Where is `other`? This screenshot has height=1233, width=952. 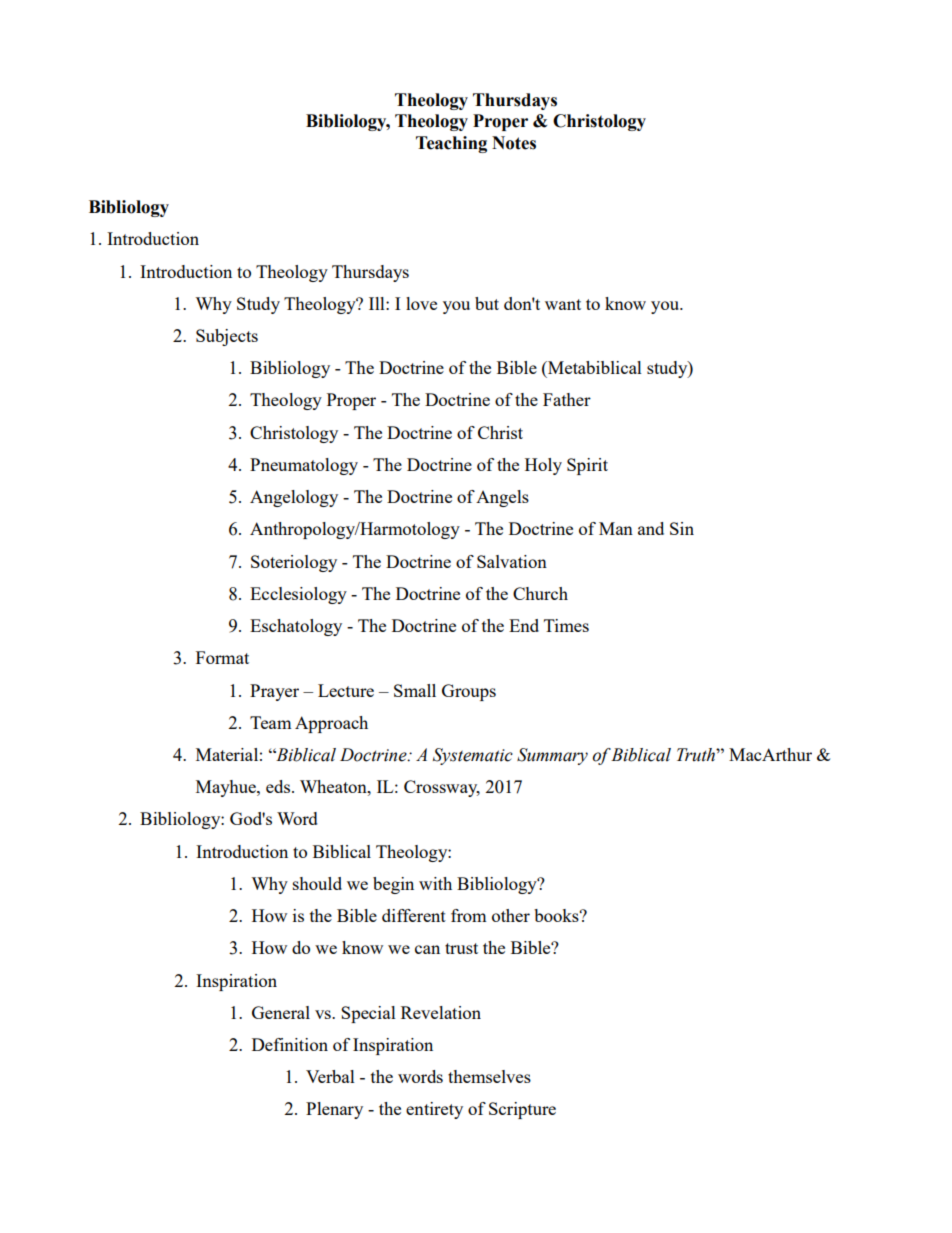 other is located at coordinates (511, 915).
